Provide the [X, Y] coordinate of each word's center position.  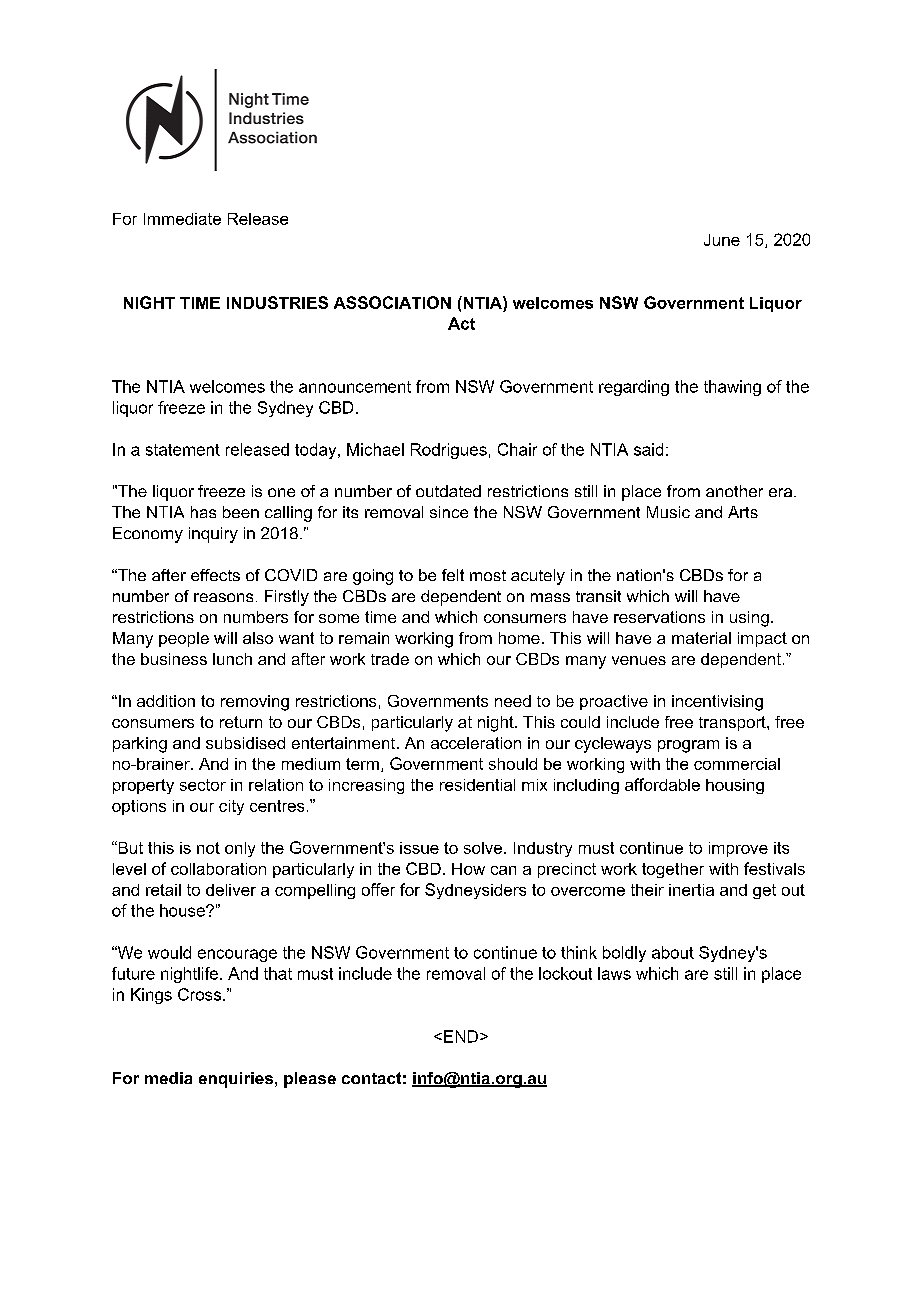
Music [668, 512]
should [513, 764]
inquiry [213, 535]
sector [203, 785]
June [722, 240]
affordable [662, 784]
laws [614, 973]
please [310, 1080]
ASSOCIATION [392, 302]
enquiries [236, 1080]
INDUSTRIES [277, 302]
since [449, 512]
